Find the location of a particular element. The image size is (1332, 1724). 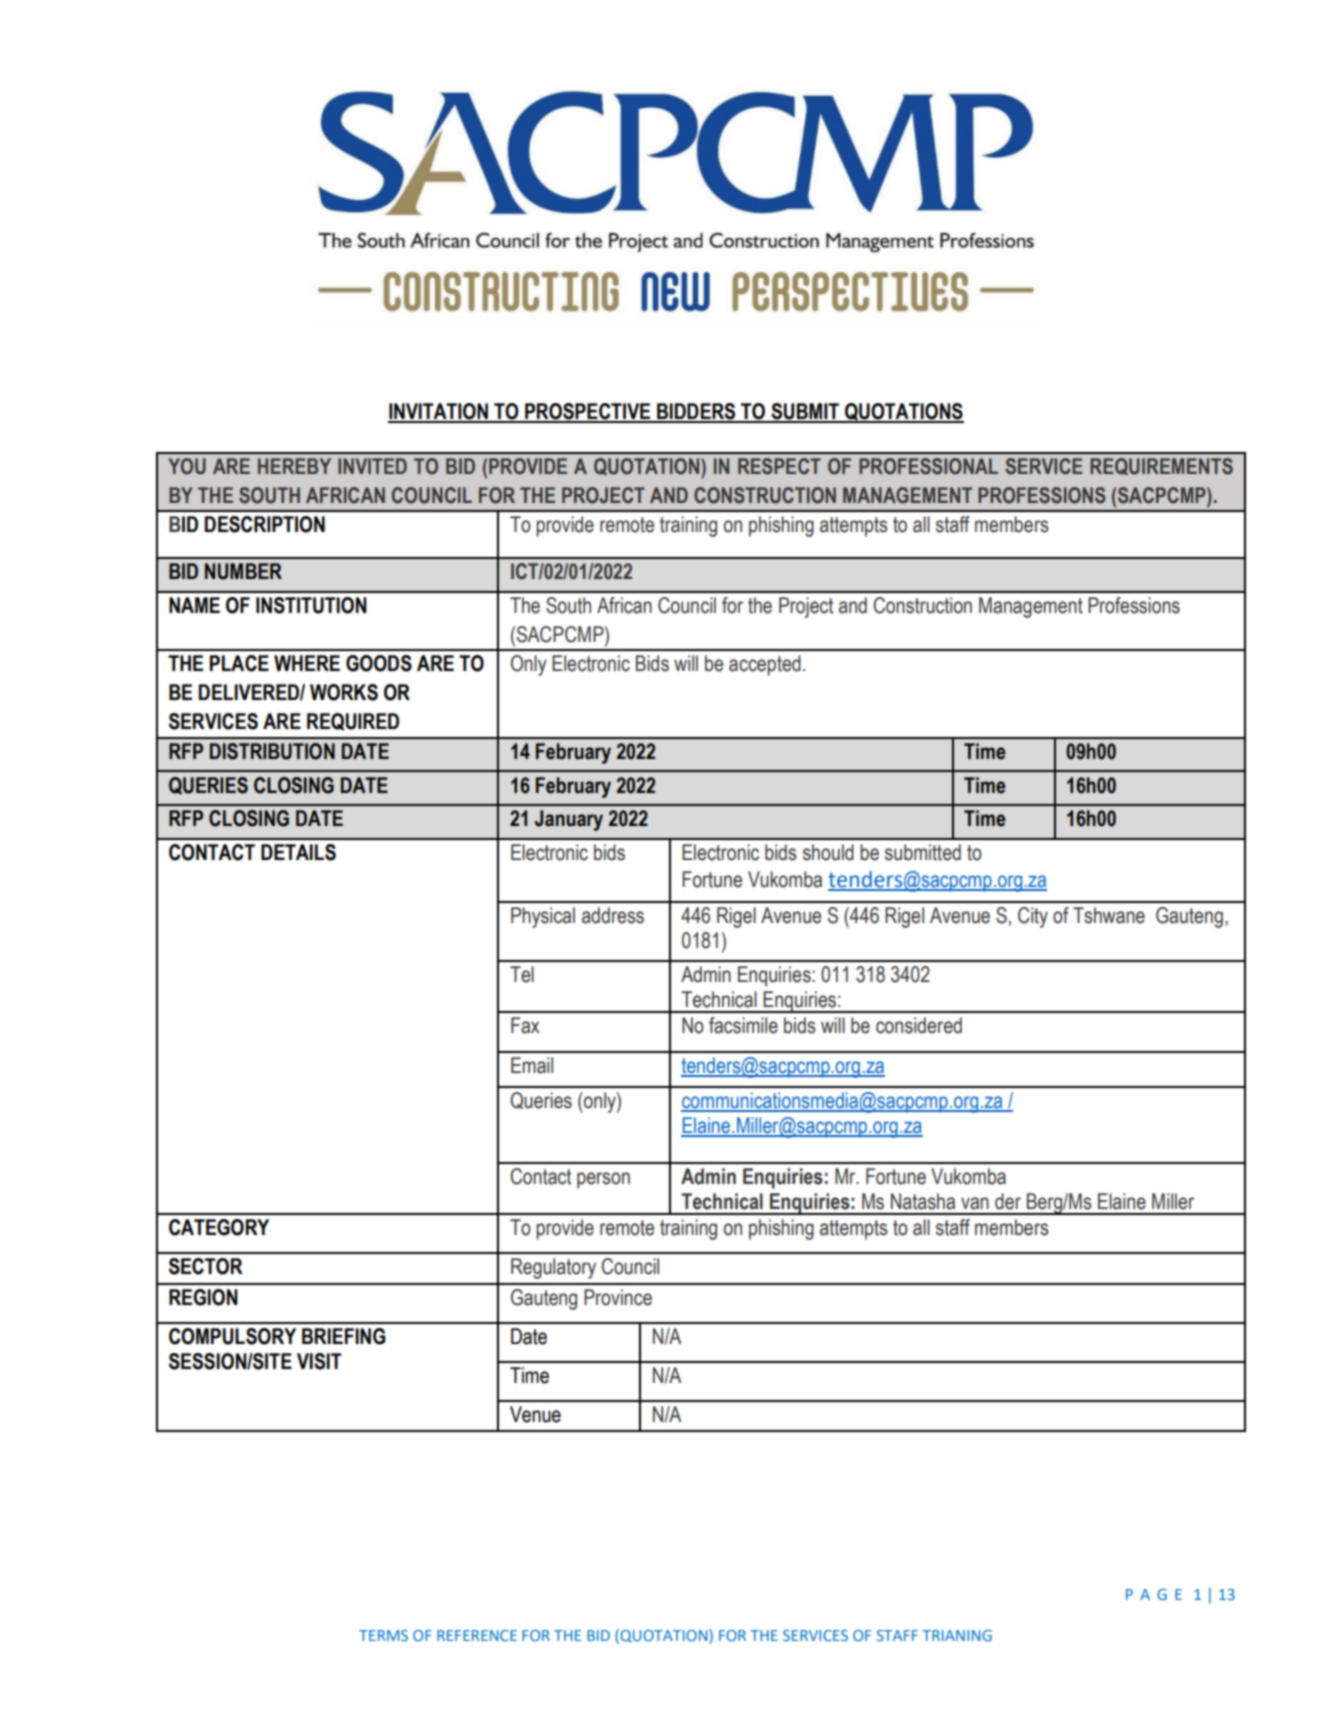

DESCRIPTION is located at coordinates (265, 524).
